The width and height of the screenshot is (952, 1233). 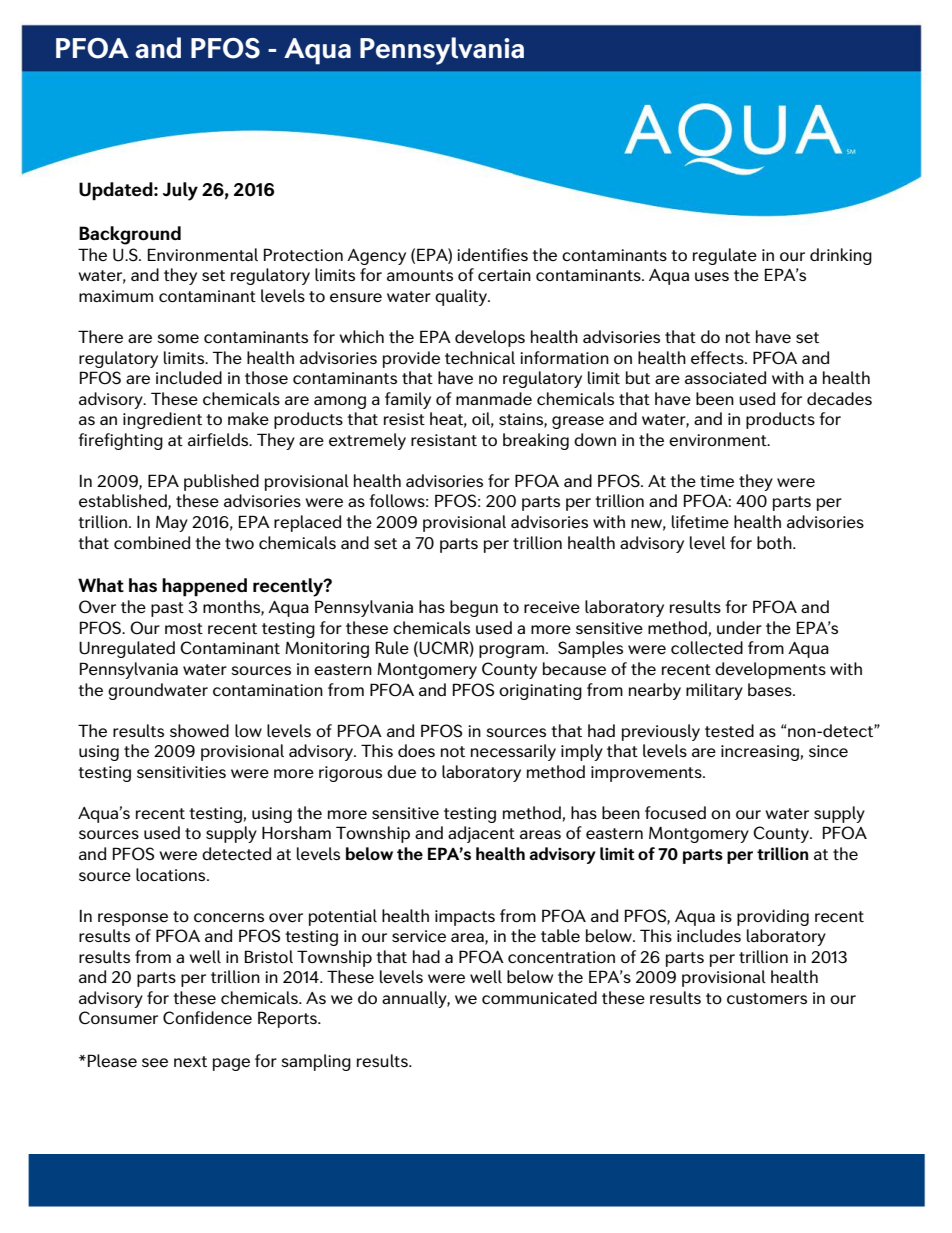 I want to click on manmade, so click(x=494, y=398).
